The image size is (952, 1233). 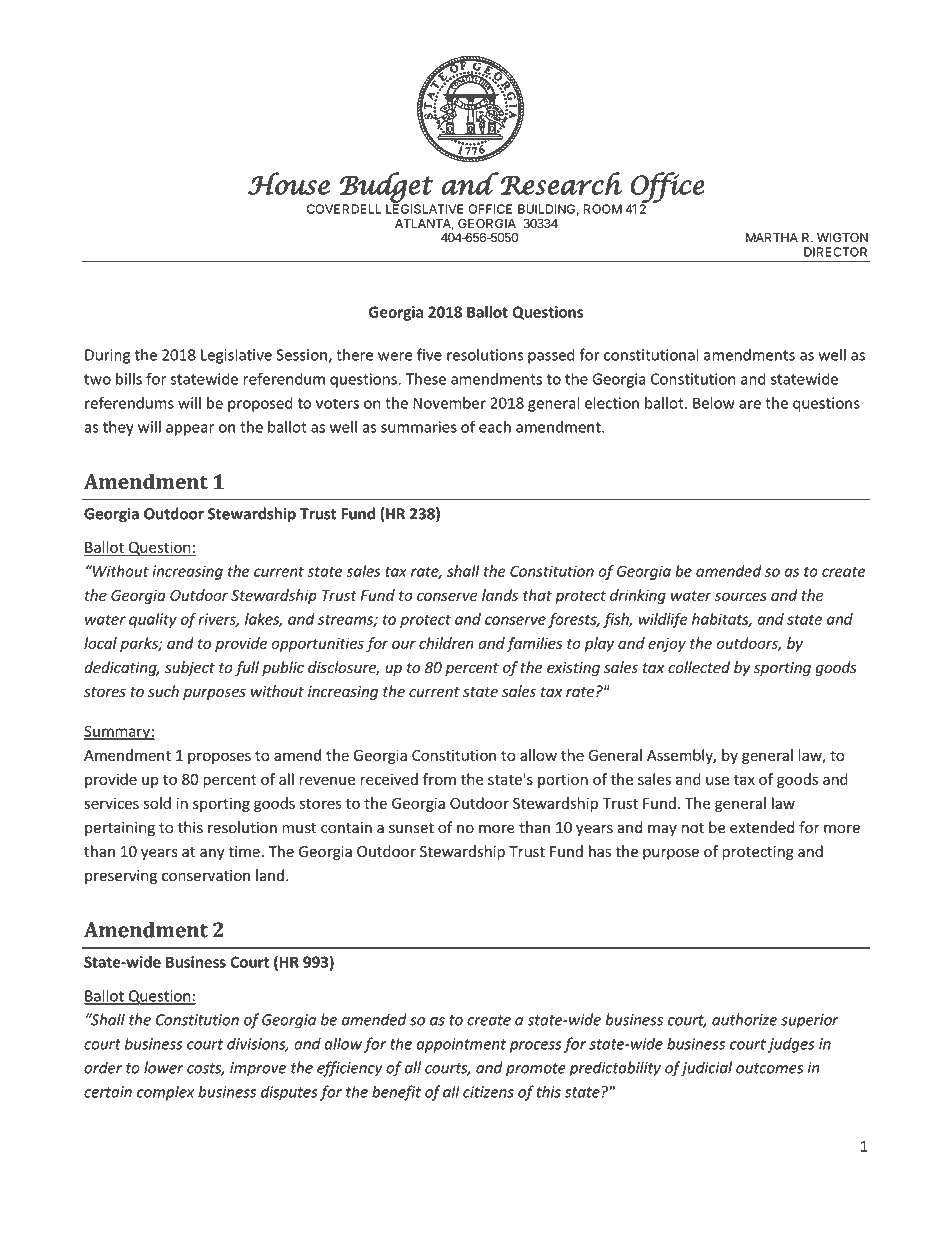 What do you see at coordinates (446, 643) in the page?
I see `children` at bounding box center [446, 643].
